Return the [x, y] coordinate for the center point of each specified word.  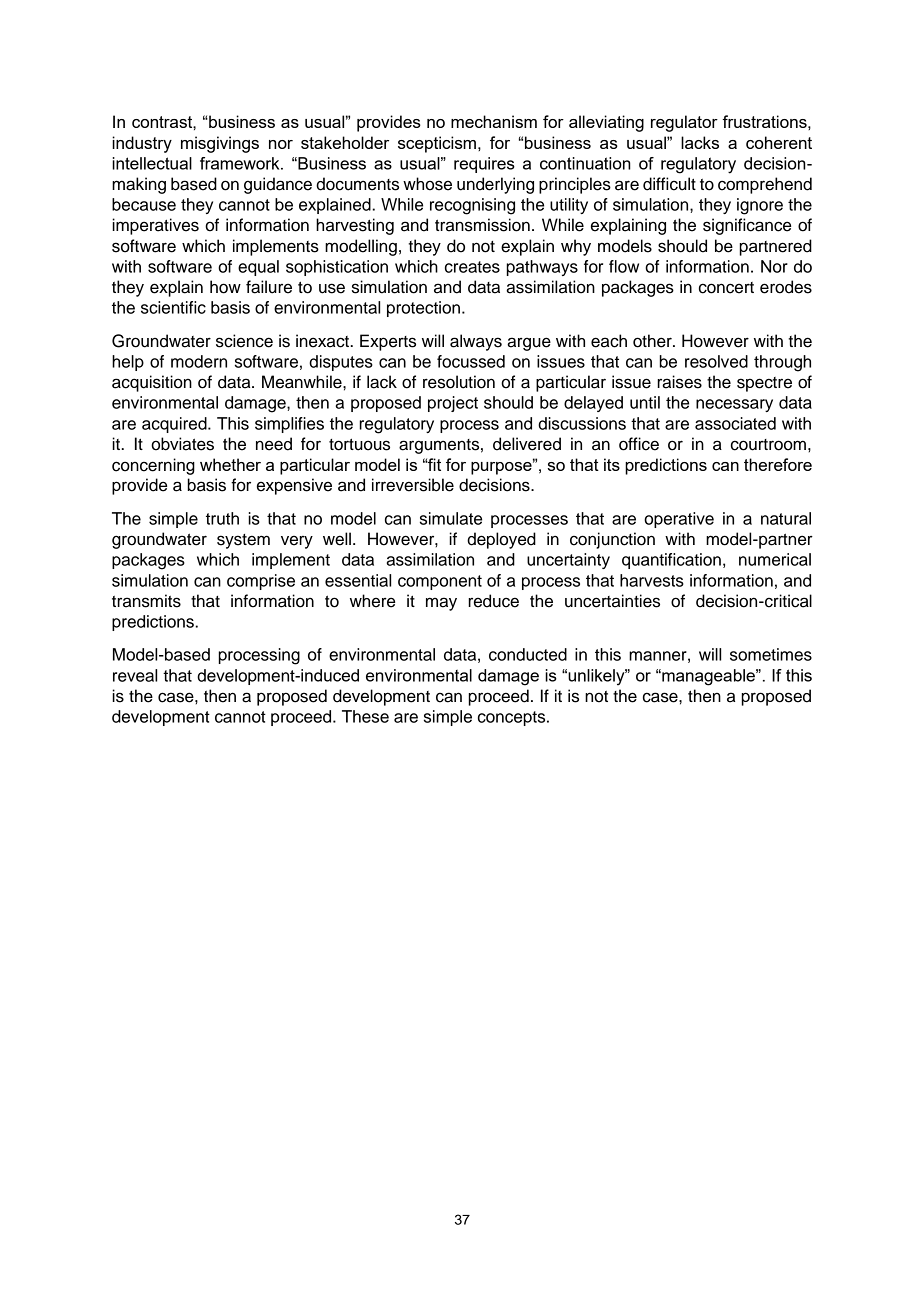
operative [679, 520]
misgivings [220, 144]
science [244, 341]
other [653, 341]
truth [222, 518]
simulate [451, 518]
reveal [135, 675]
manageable [708, 677]
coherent [779, 142]
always [476, 342]
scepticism [437, 144]
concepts [513, 718]
